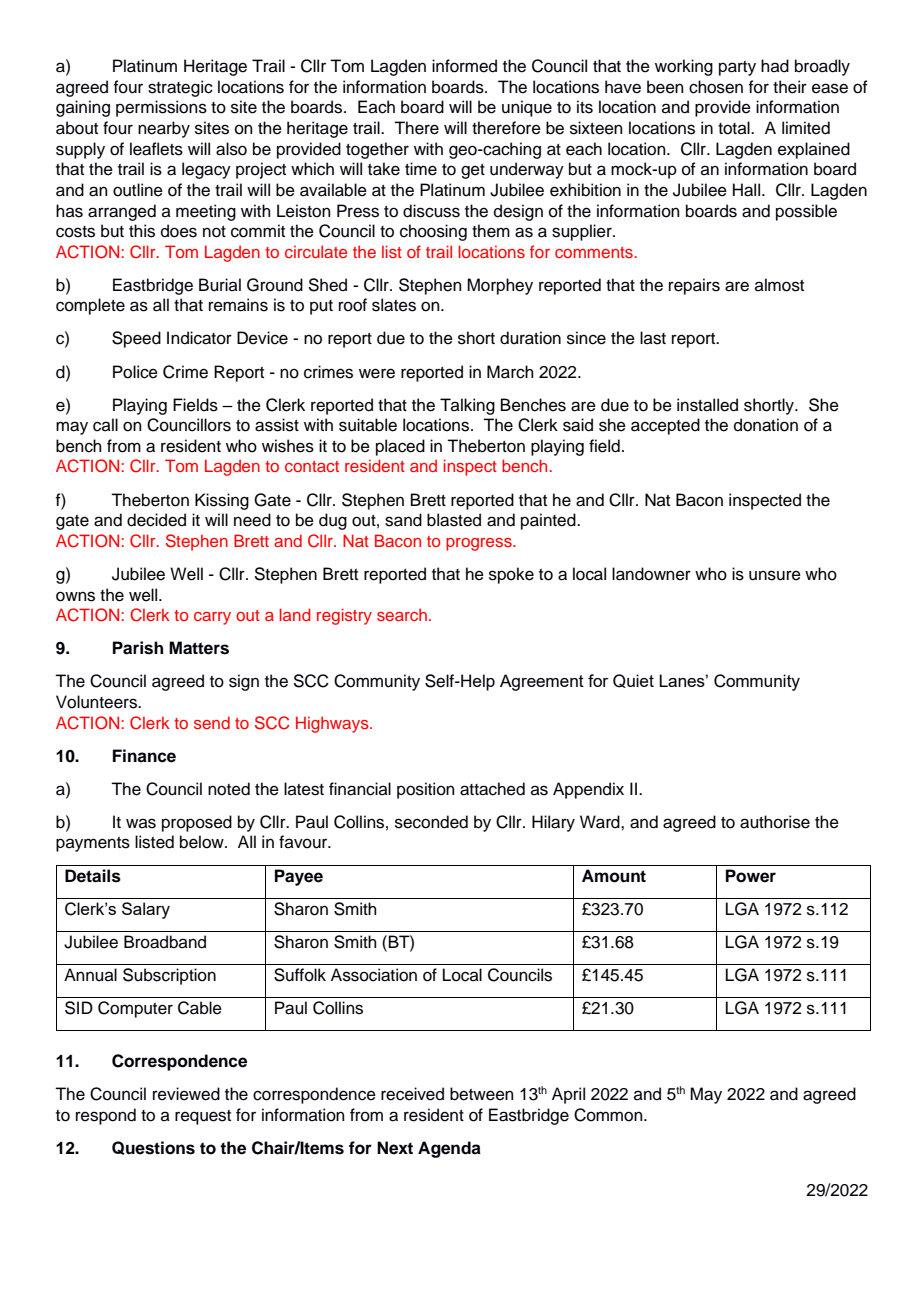  Describe the element at coordinates (464, 66) in the screenshot. I see `informed` at that location.
